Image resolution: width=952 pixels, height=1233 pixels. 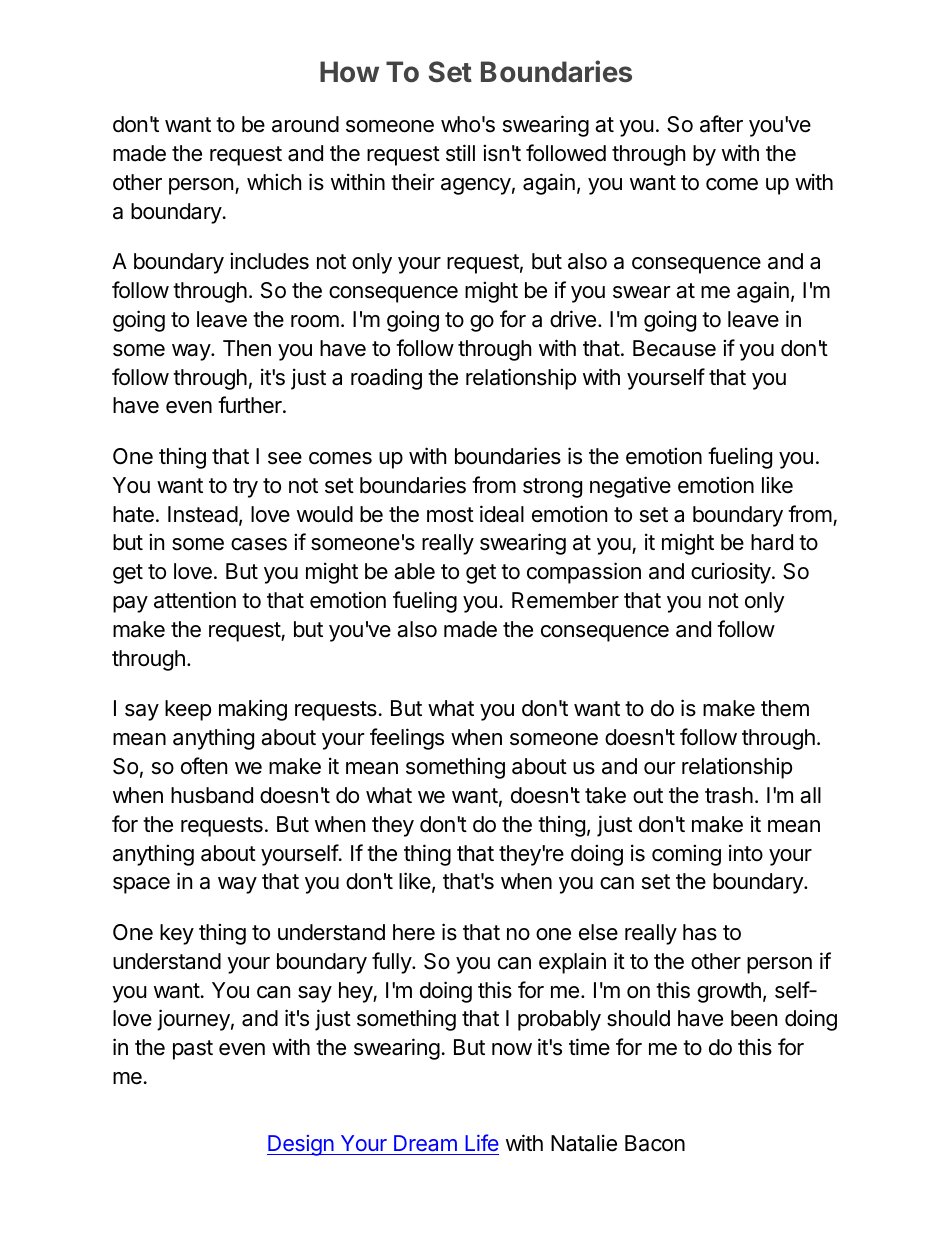 I want to click on Because, so click(x=674, y=348).
